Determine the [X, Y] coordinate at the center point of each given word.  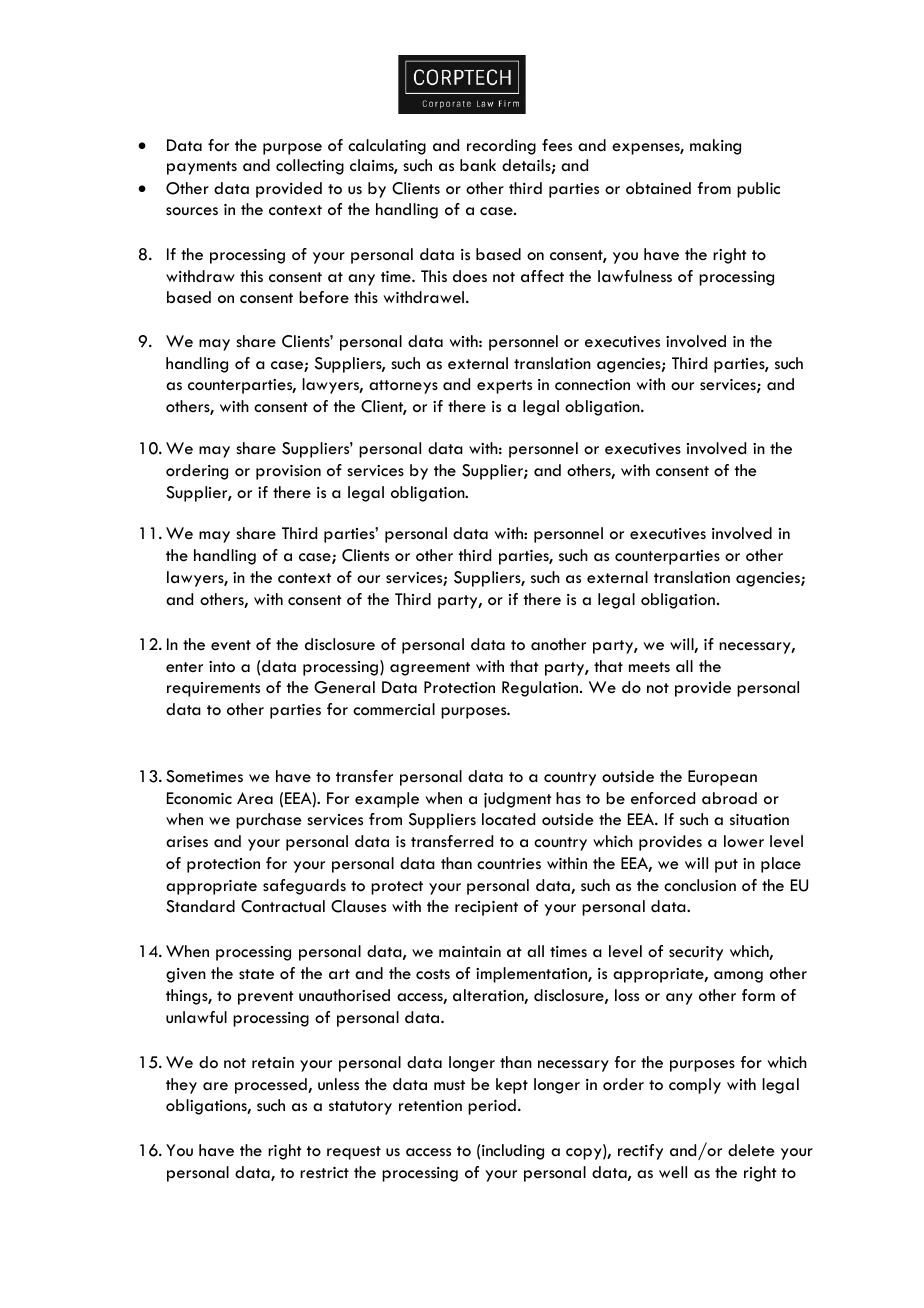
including [513, 1152]
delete [751, 1150]
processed [272, 1086]
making [715, 147]
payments [202, 168]
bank [478, 165]
